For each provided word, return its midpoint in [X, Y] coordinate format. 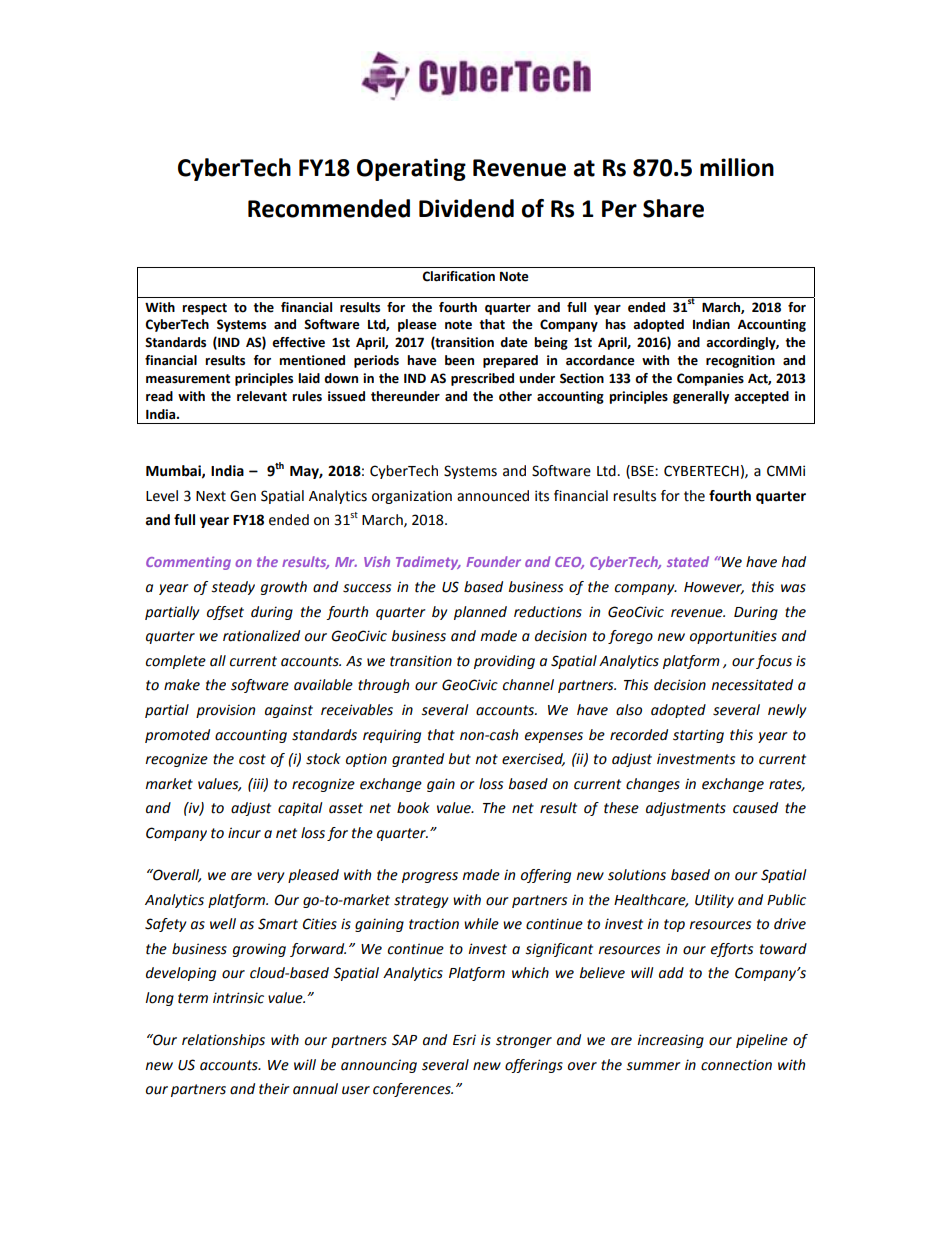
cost [252, 759]
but [459, 759]
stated [688, 561]
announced [493, 496]
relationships [223, 1041]
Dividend [466, 208]
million [737, 167]
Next [211, 496]
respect [204, 309]
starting [698, 736]
